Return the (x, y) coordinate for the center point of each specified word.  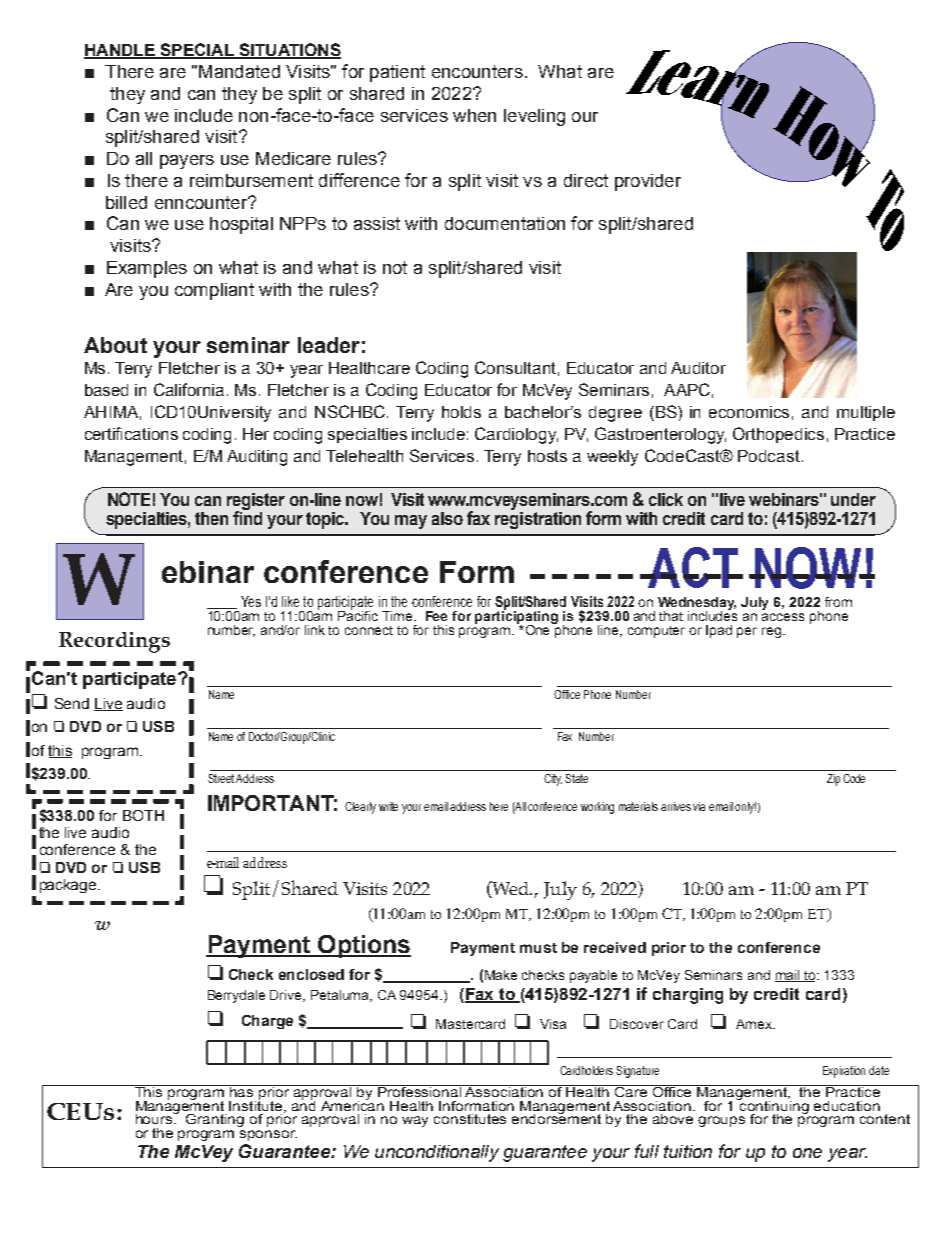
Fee (436, 616)
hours (155, 1118)
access (783, 617)
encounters (477, 71)
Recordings (114, 642)
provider (648, 182)
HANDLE (120, 51)
